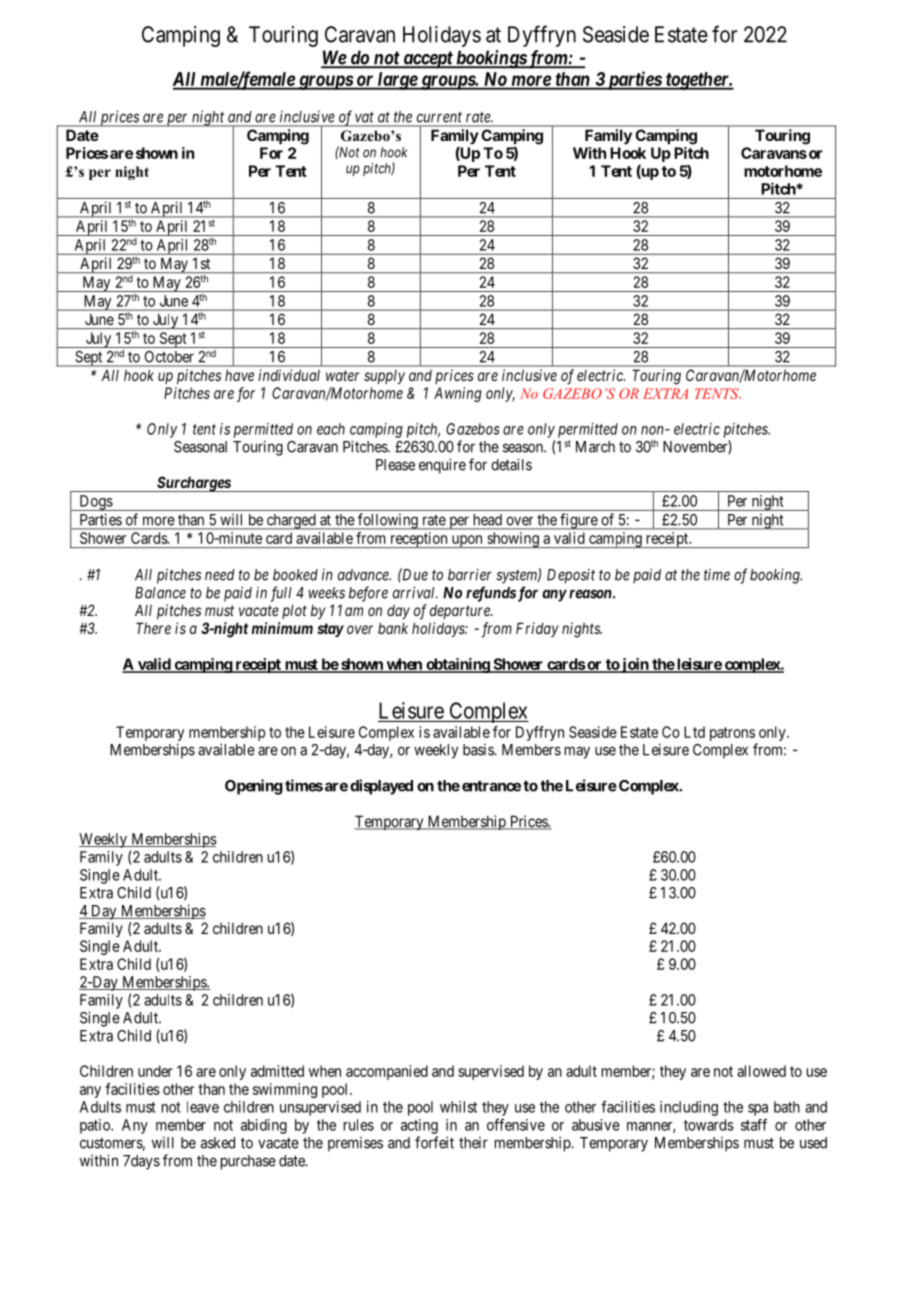 This document has height=1307, width=924. I want to click on vat, so click(364, 117).
